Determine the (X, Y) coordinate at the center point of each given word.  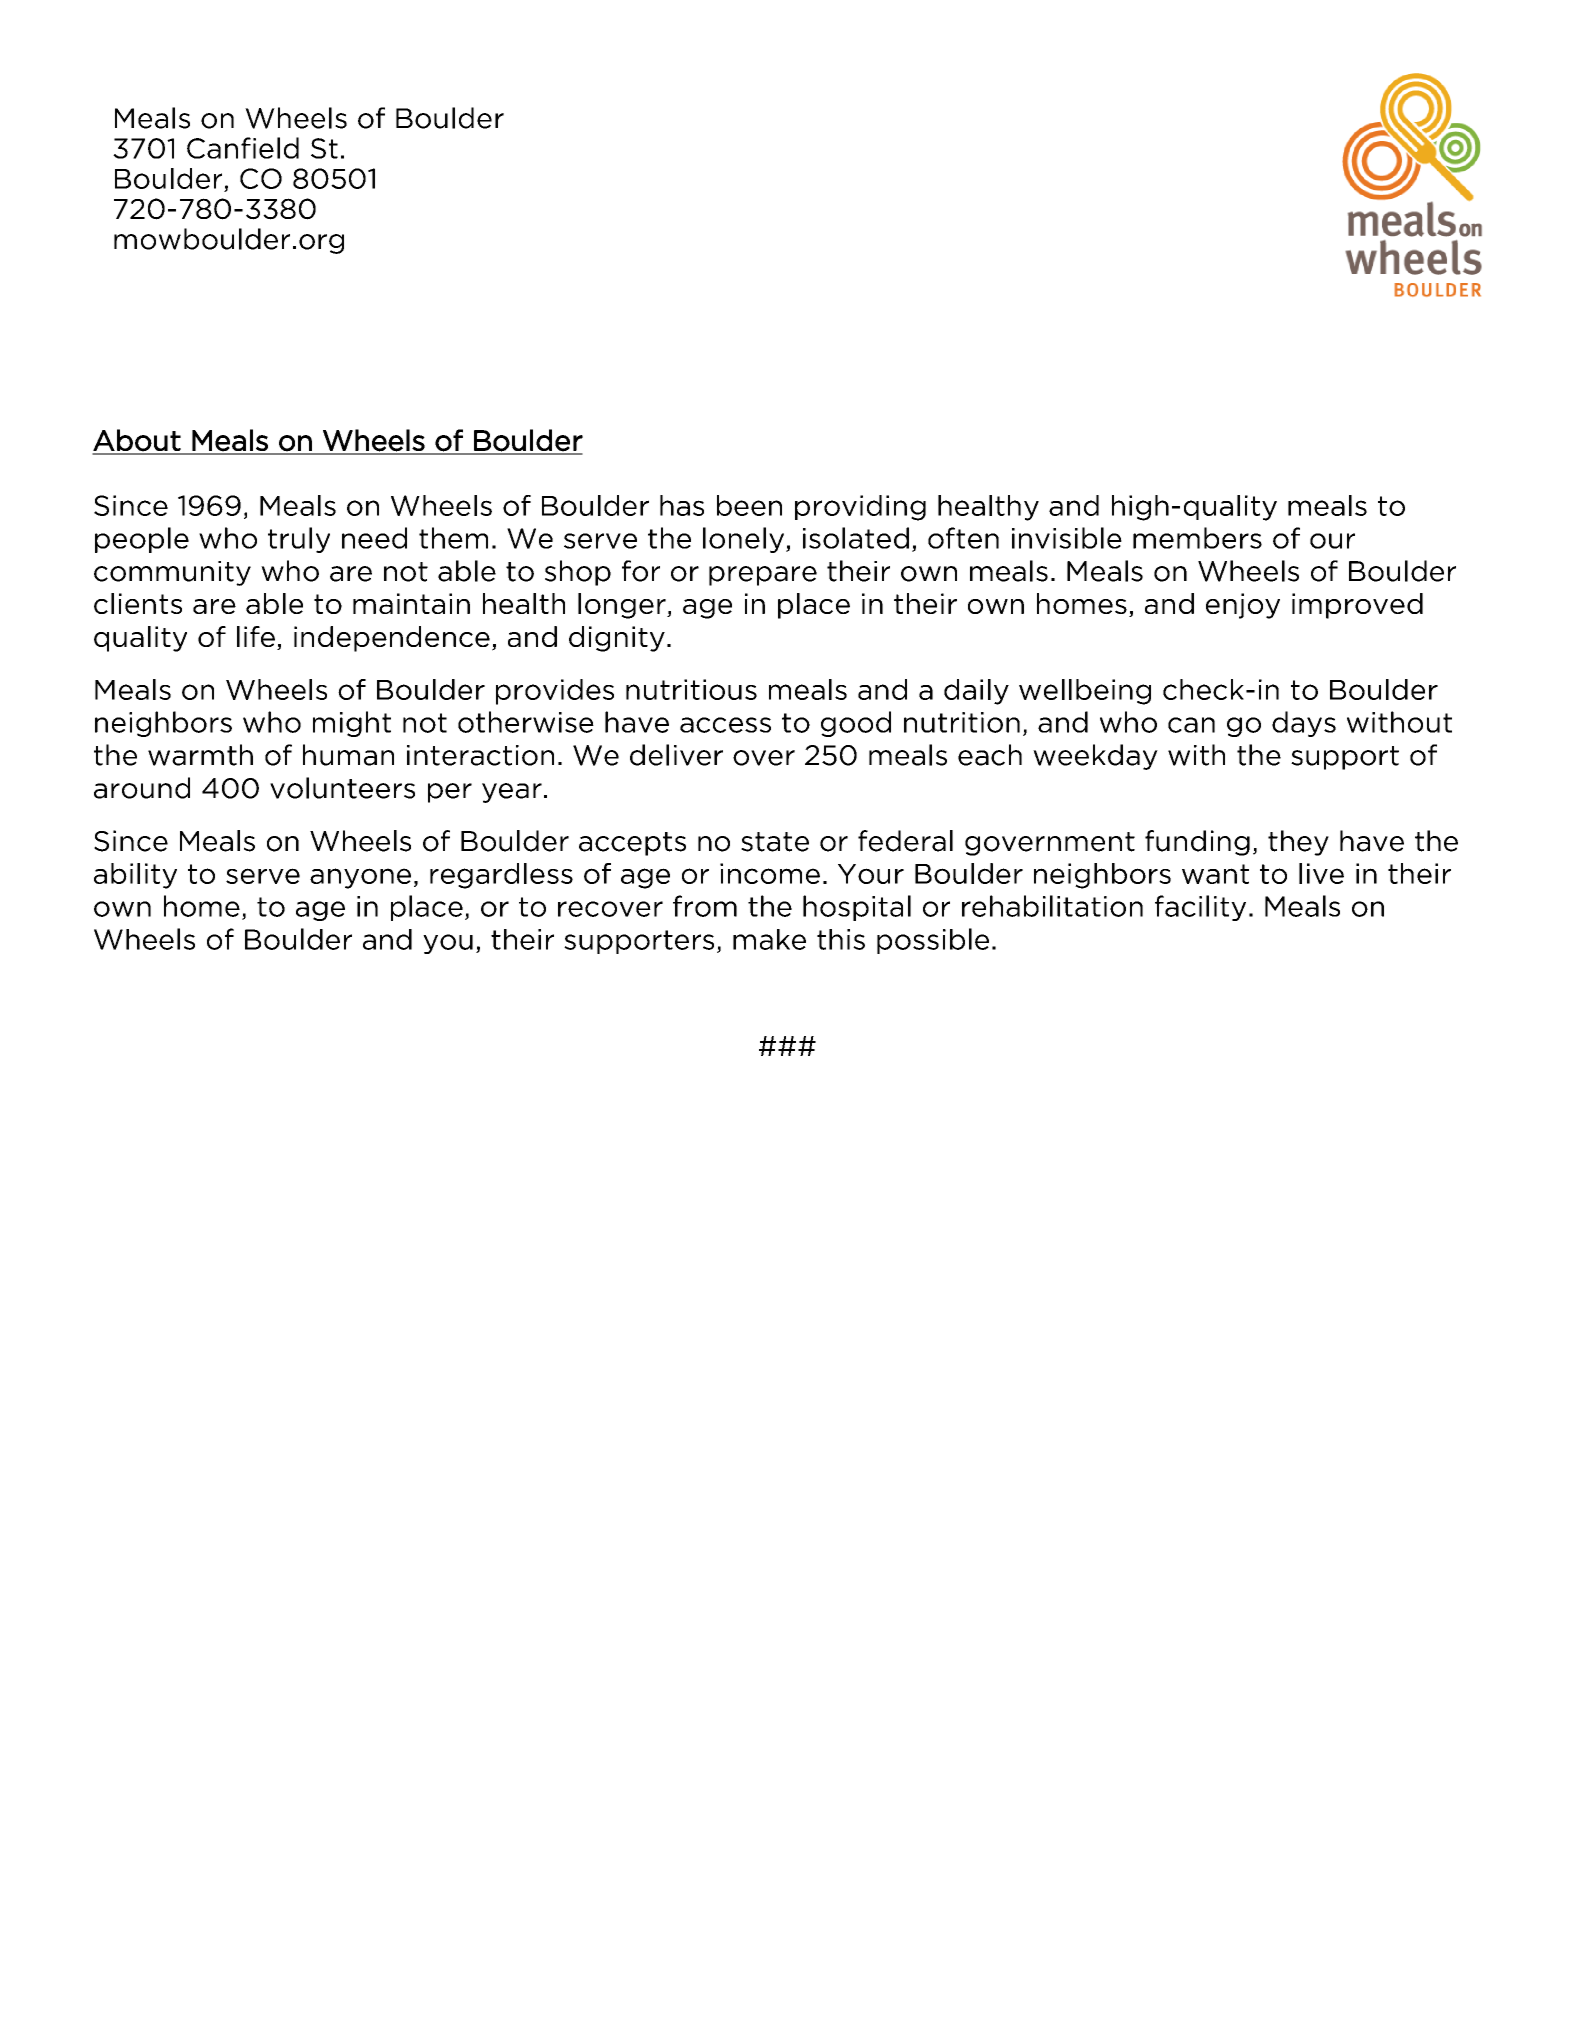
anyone (360, 878)
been (749, 505)
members (1197, 538)
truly (299, 540)
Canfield (243, 148)
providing (860, 508)
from (705, 906)
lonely (745, 540)
